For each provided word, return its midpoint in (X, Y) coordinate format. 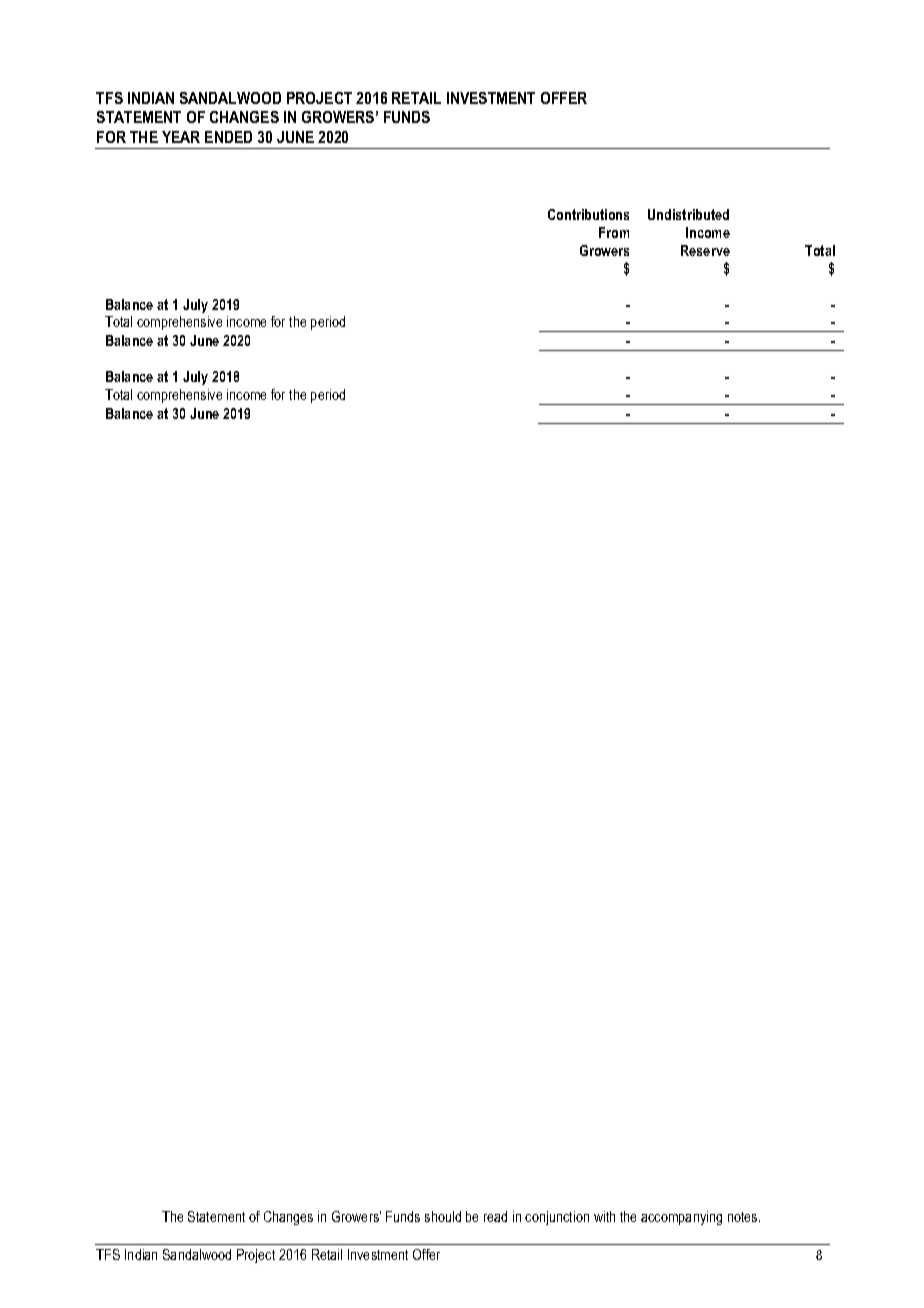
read (495, 1216)
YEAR (181, 137)
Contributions (588, 214)
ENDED (228, 137)
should (443, 1216)
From (614, 232)
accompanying (681, 1218)
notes (744, 1217)
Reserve (705, 250)
